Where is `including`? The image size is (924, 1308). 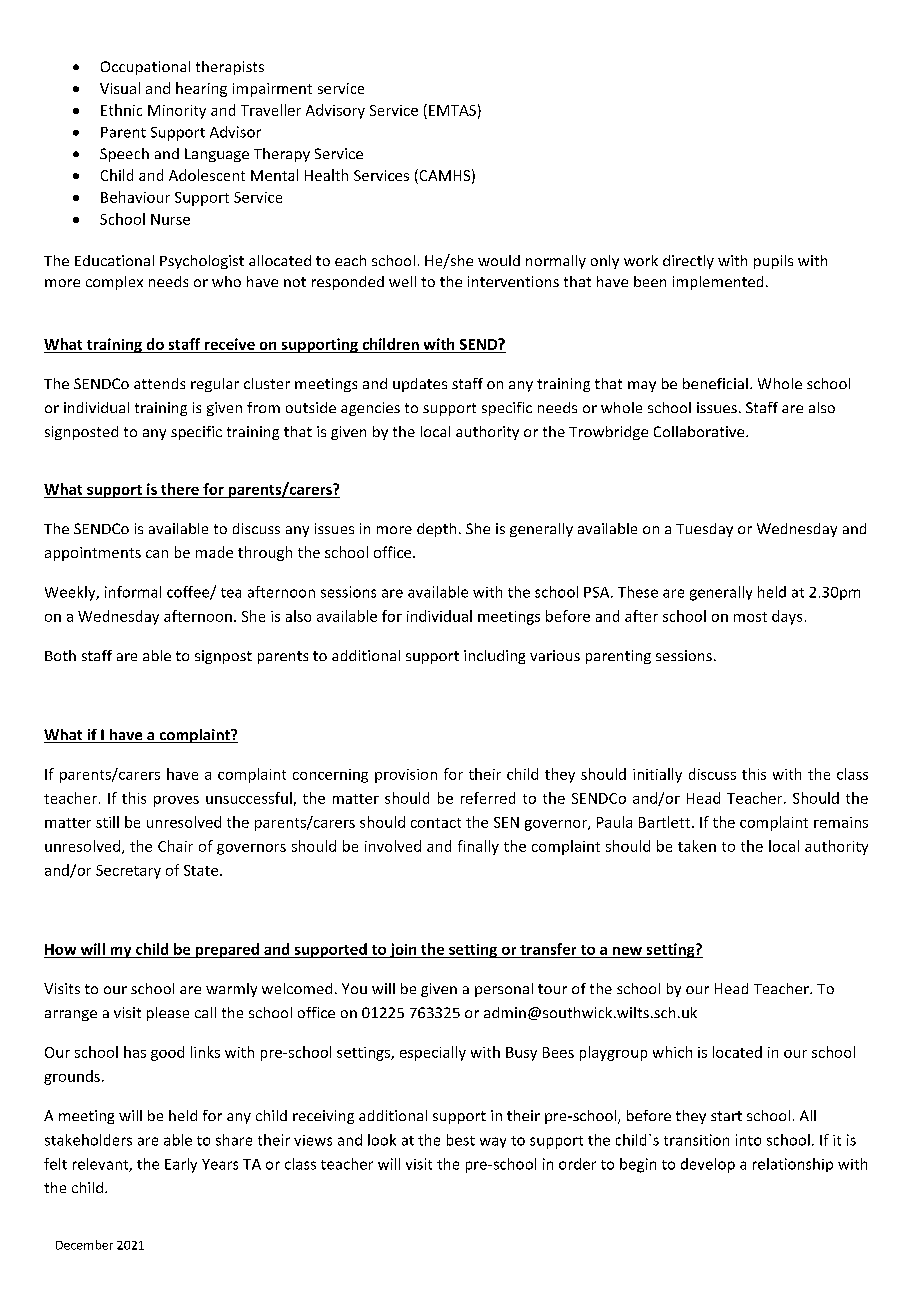 including is located at coordinates (494, 657).
